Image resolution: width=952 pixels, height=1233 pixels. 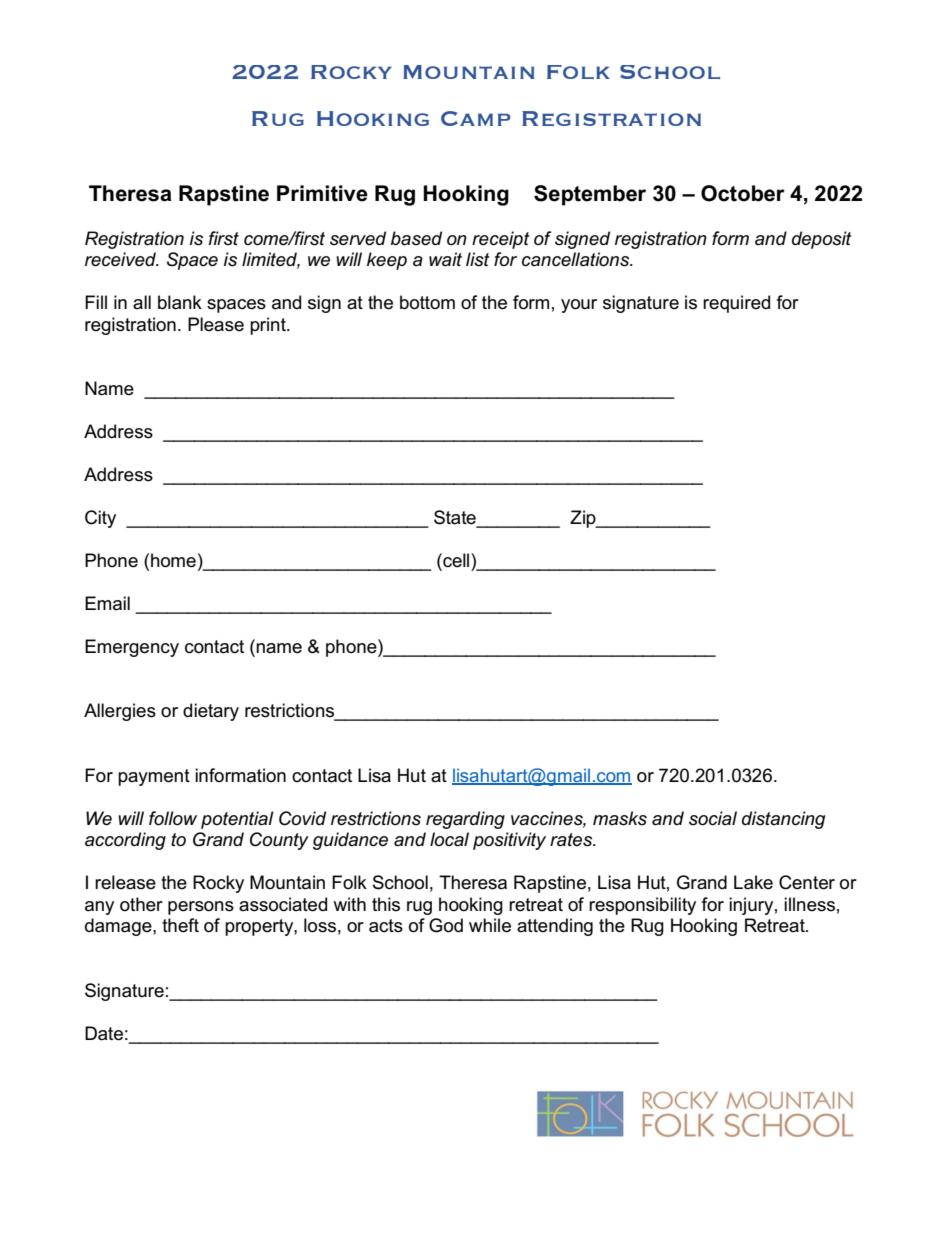 I want to click on Email, so click(x=107, y=603).
